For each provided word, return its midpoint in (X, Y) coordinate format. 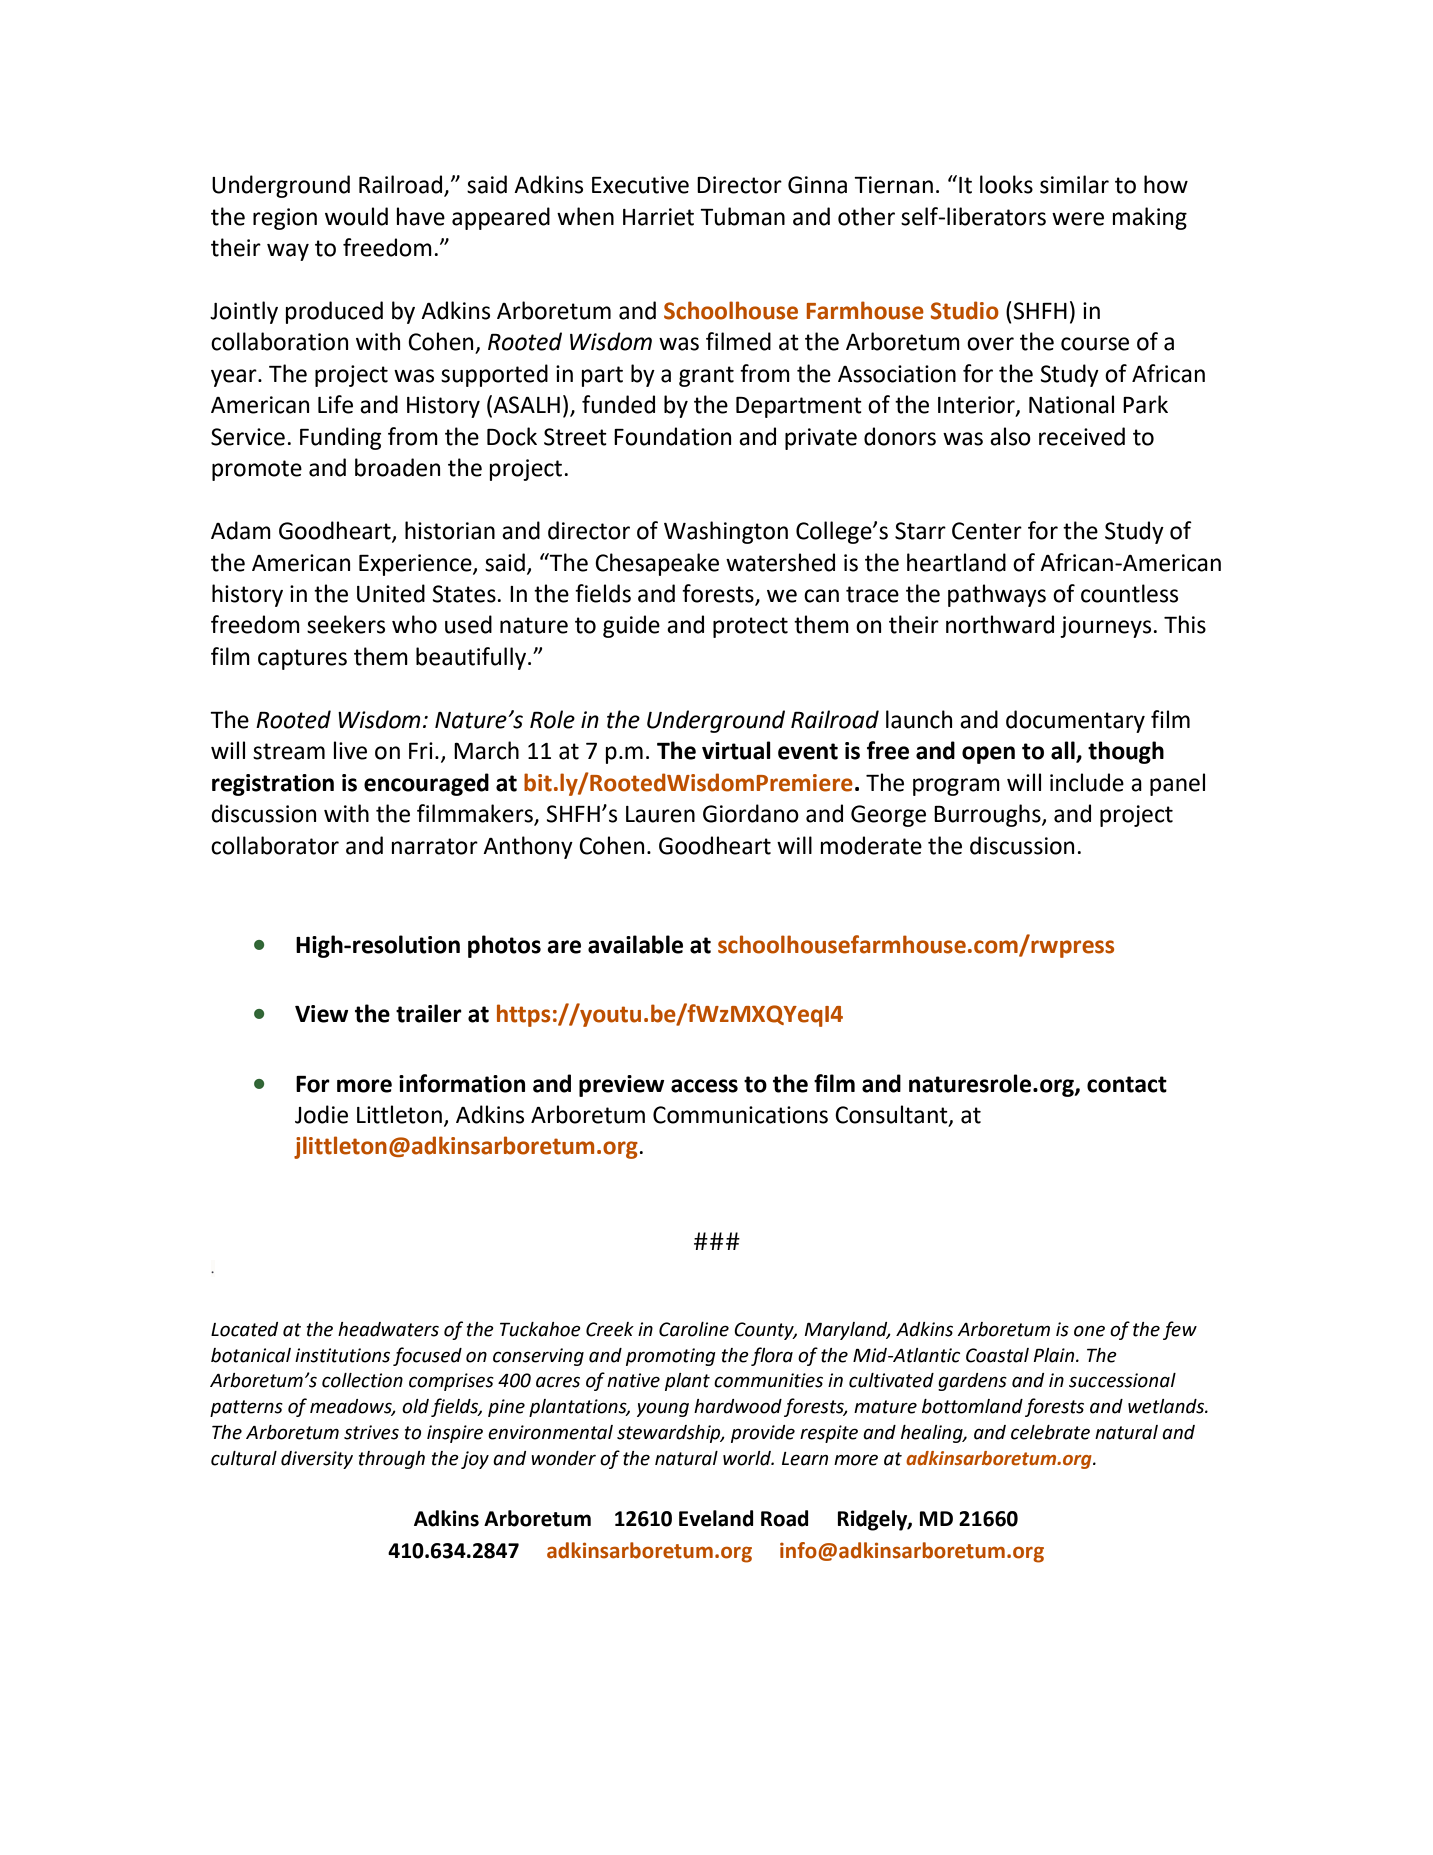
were (1078, 219)
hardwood (738, 1406)
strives (371, 1432)
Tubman (742, 216)
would (356, 216)
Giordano (751, 813)
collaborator (275, 845)
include (1087, 782)
